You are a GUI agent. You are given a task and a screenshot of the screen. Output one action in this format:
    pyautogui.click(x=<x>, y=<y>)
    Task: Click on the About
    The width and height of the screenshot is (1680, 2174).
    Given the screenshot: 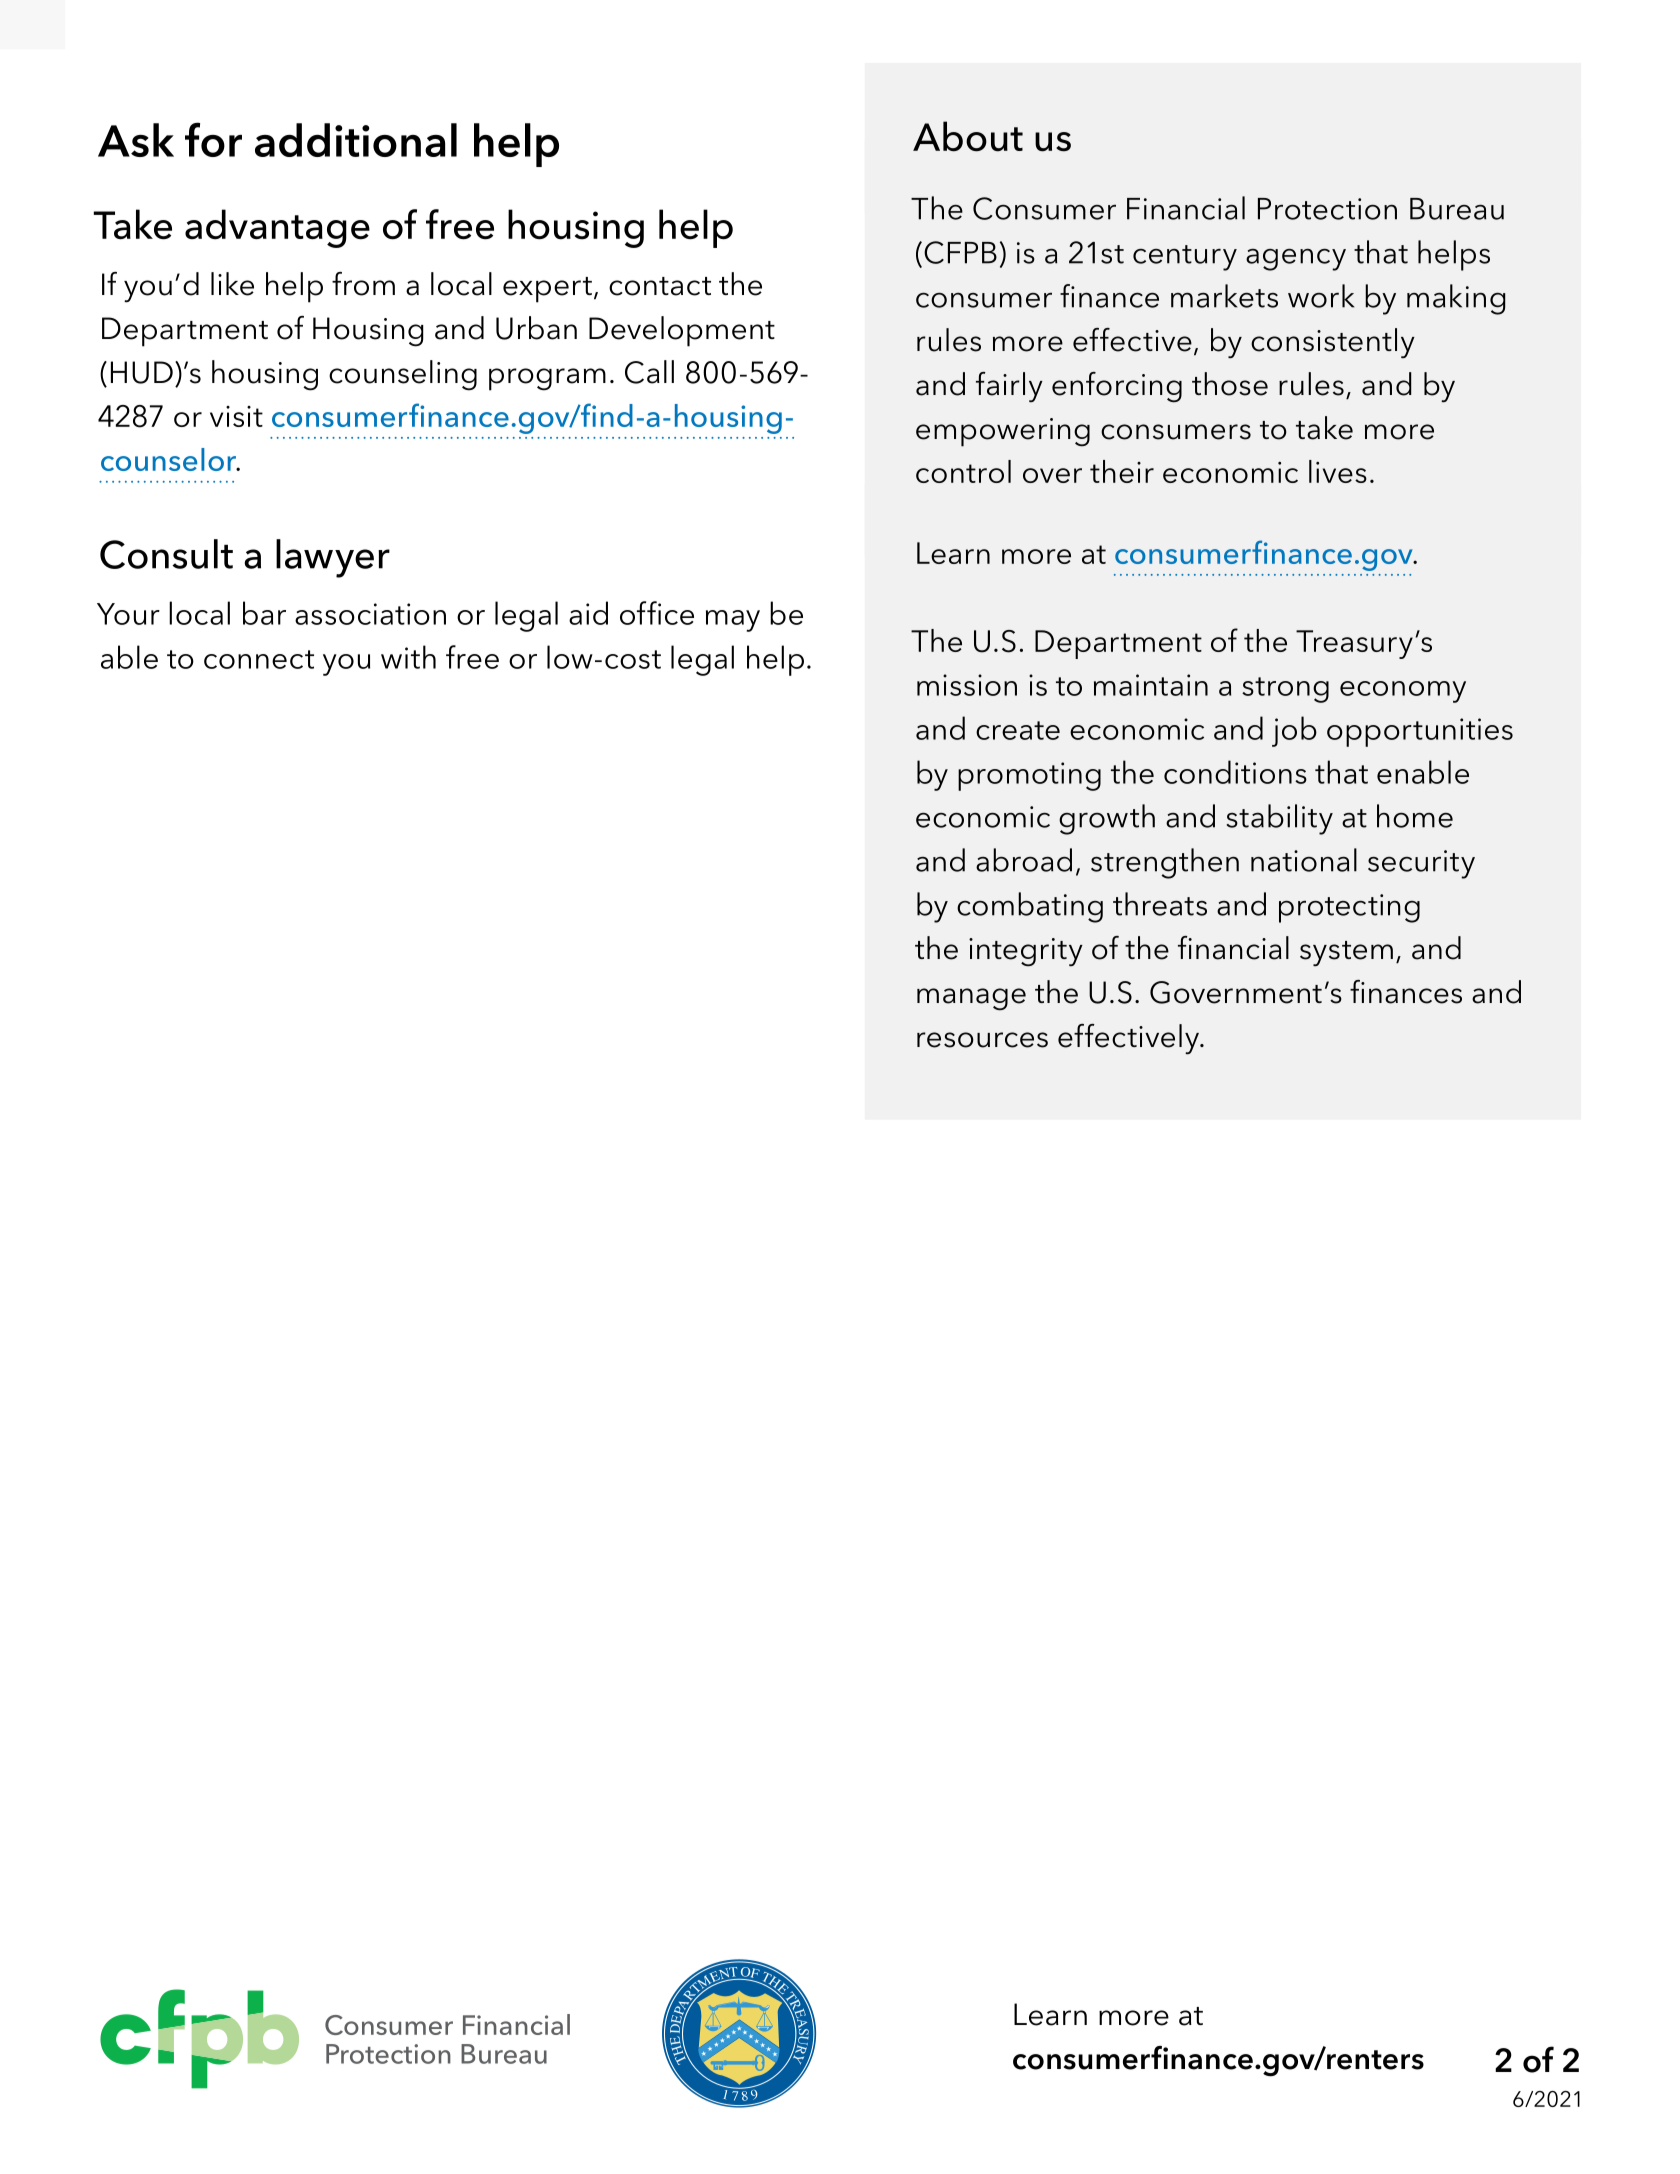 What is the action you would take?
    pyautogui.click(x=968, y=136)
